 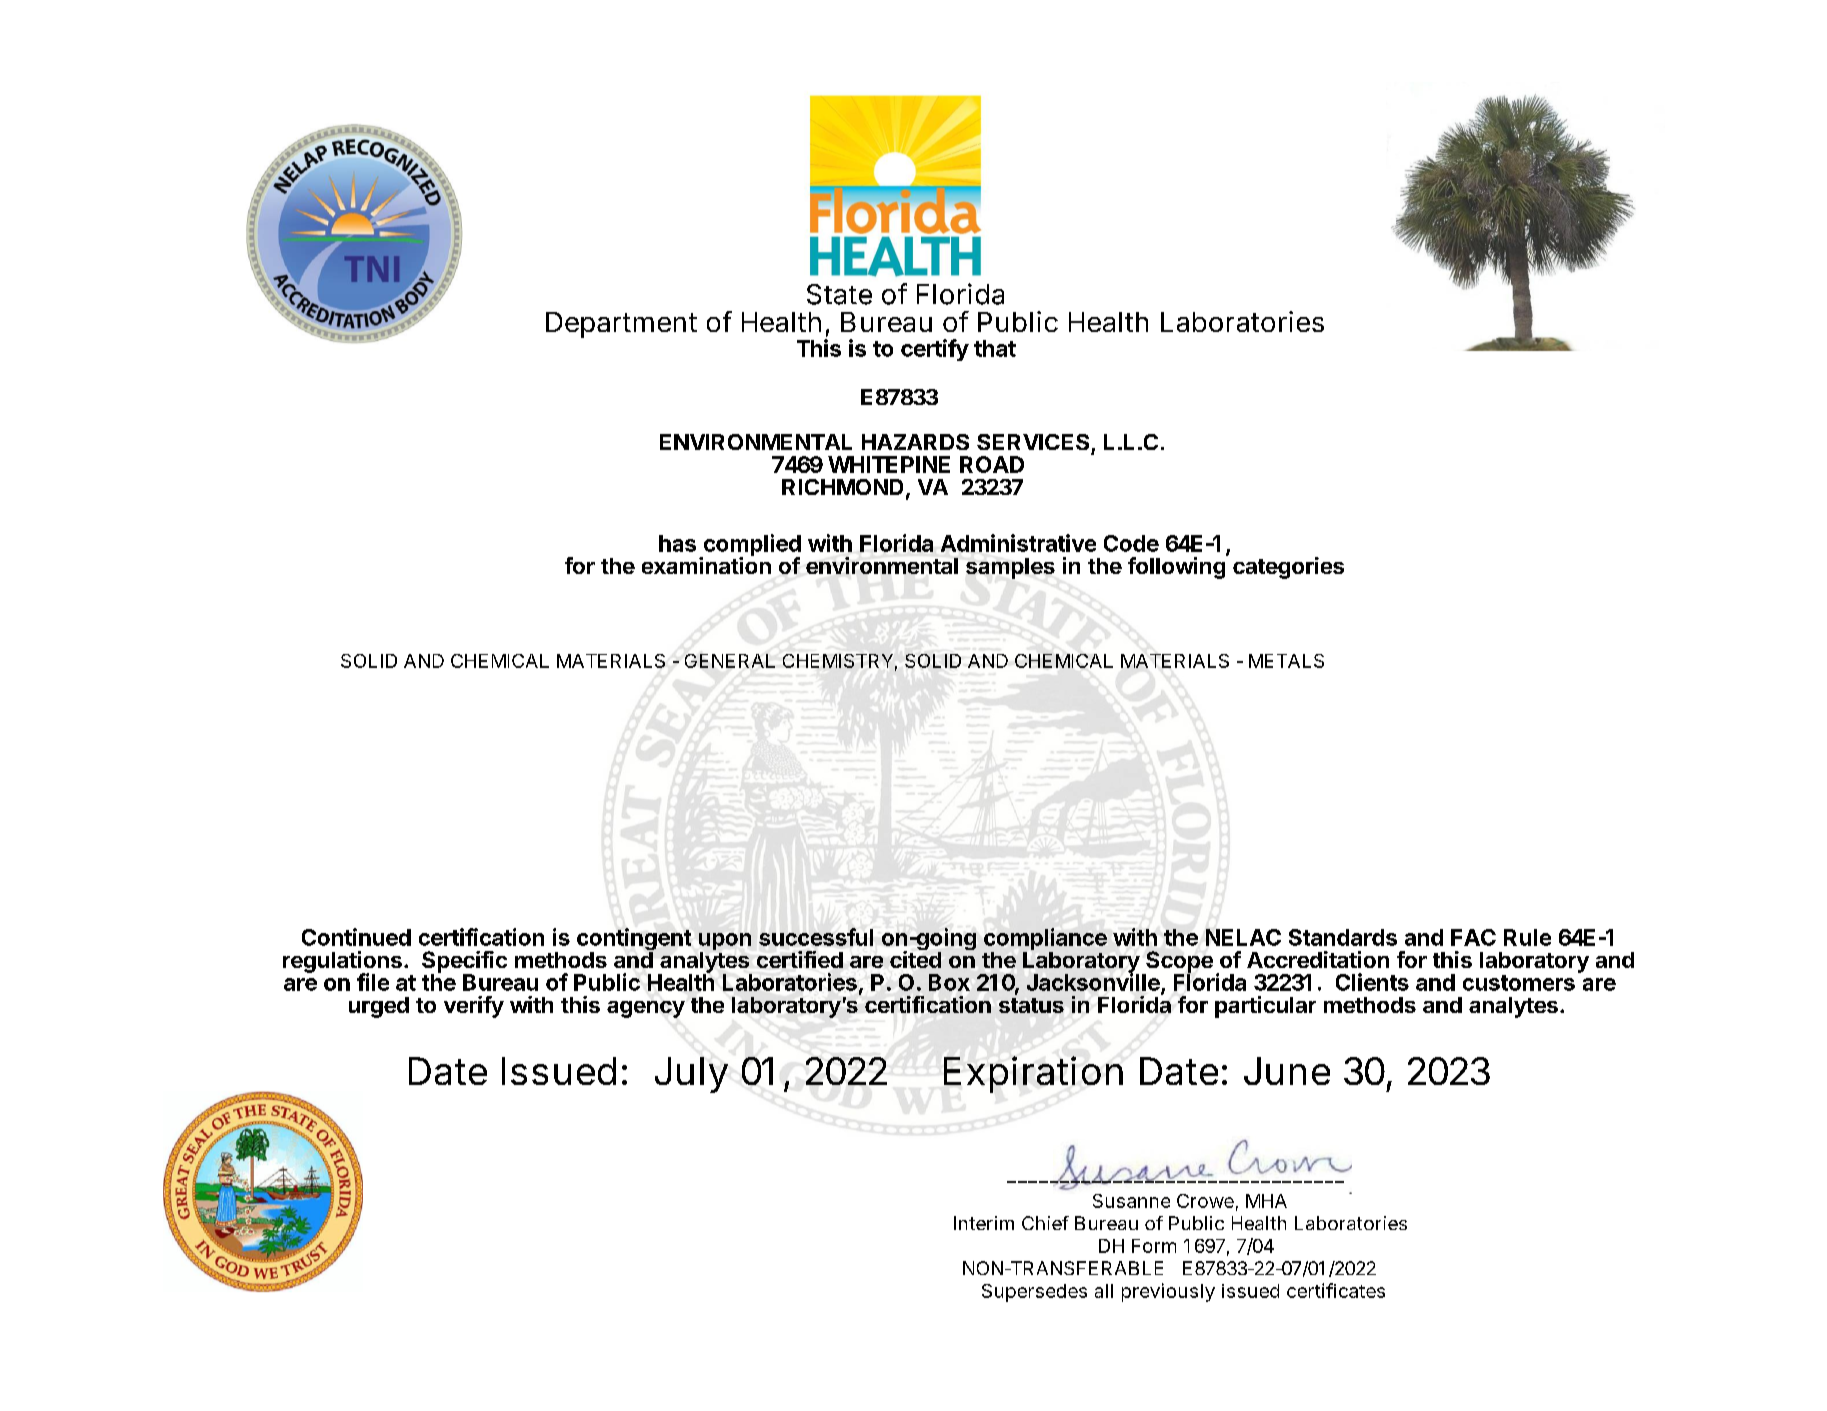 What do you see at coordinates (1336, 1290) in the document?
I see `certificates` at bounding box center [1336, 1290].
